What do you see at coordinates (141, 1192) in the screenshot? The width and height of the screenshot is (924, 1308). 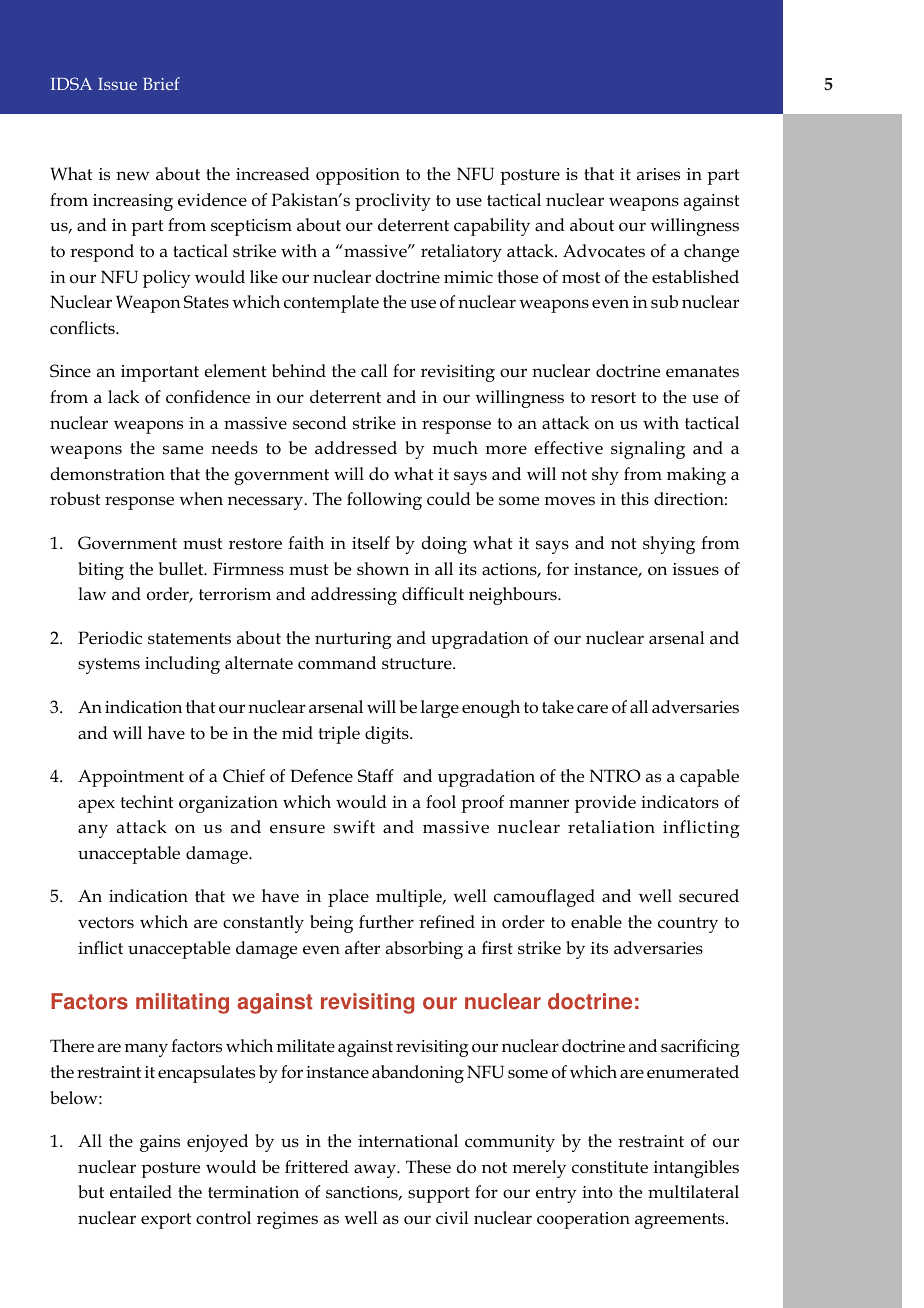 I see `entailed` at bounding box center [141, 1192].
